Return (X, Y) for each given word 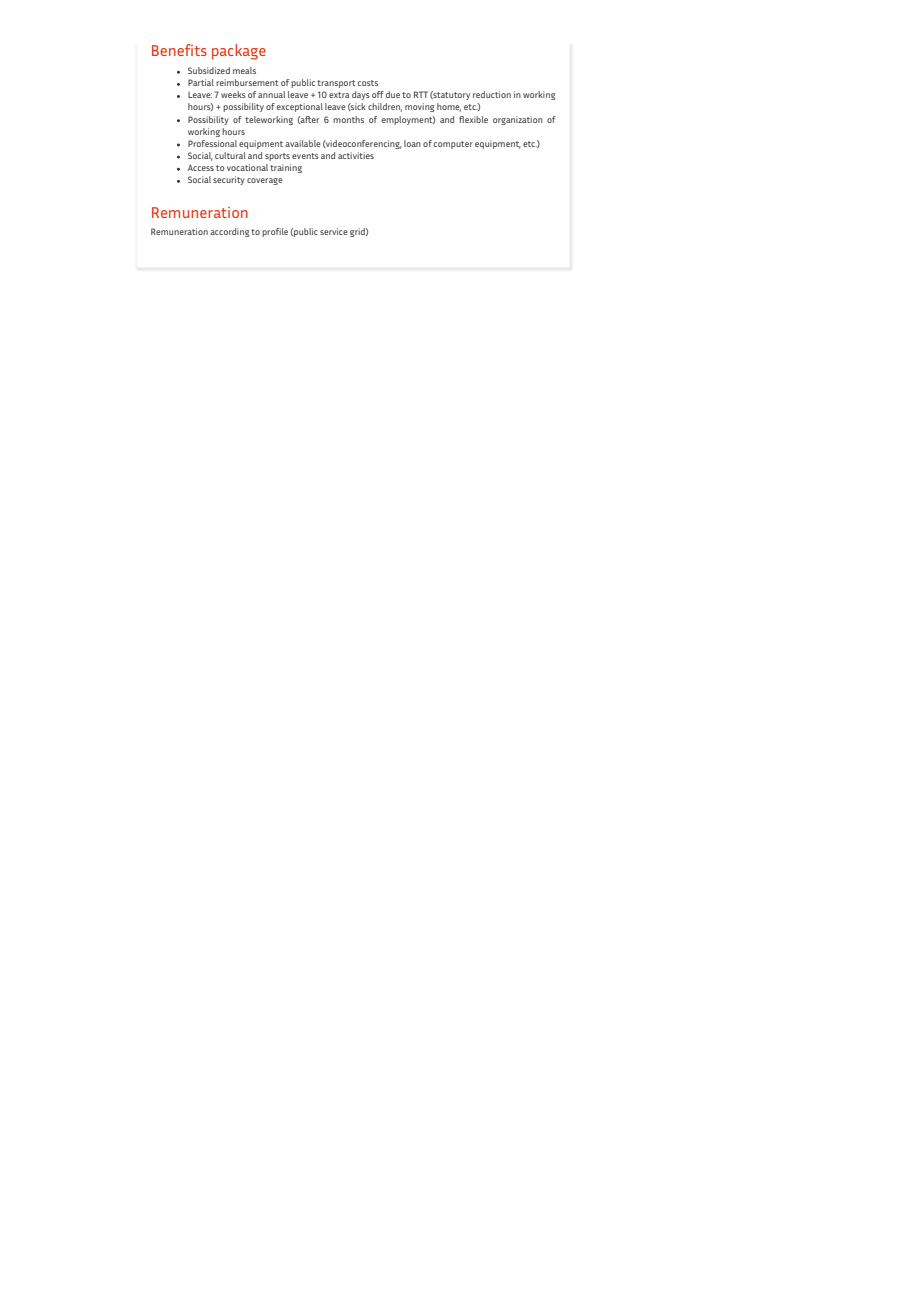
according (230, 232)
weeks (233, 94)
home (449, 107)
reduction (492, 94)
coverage (265, 181)
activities (356, 155)
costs (368, 83)
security (229, 180)
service (334, 231)
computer (453, 145)
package (239, 52)
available (303, 143)
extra (339, 95)
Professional (212, 143)
